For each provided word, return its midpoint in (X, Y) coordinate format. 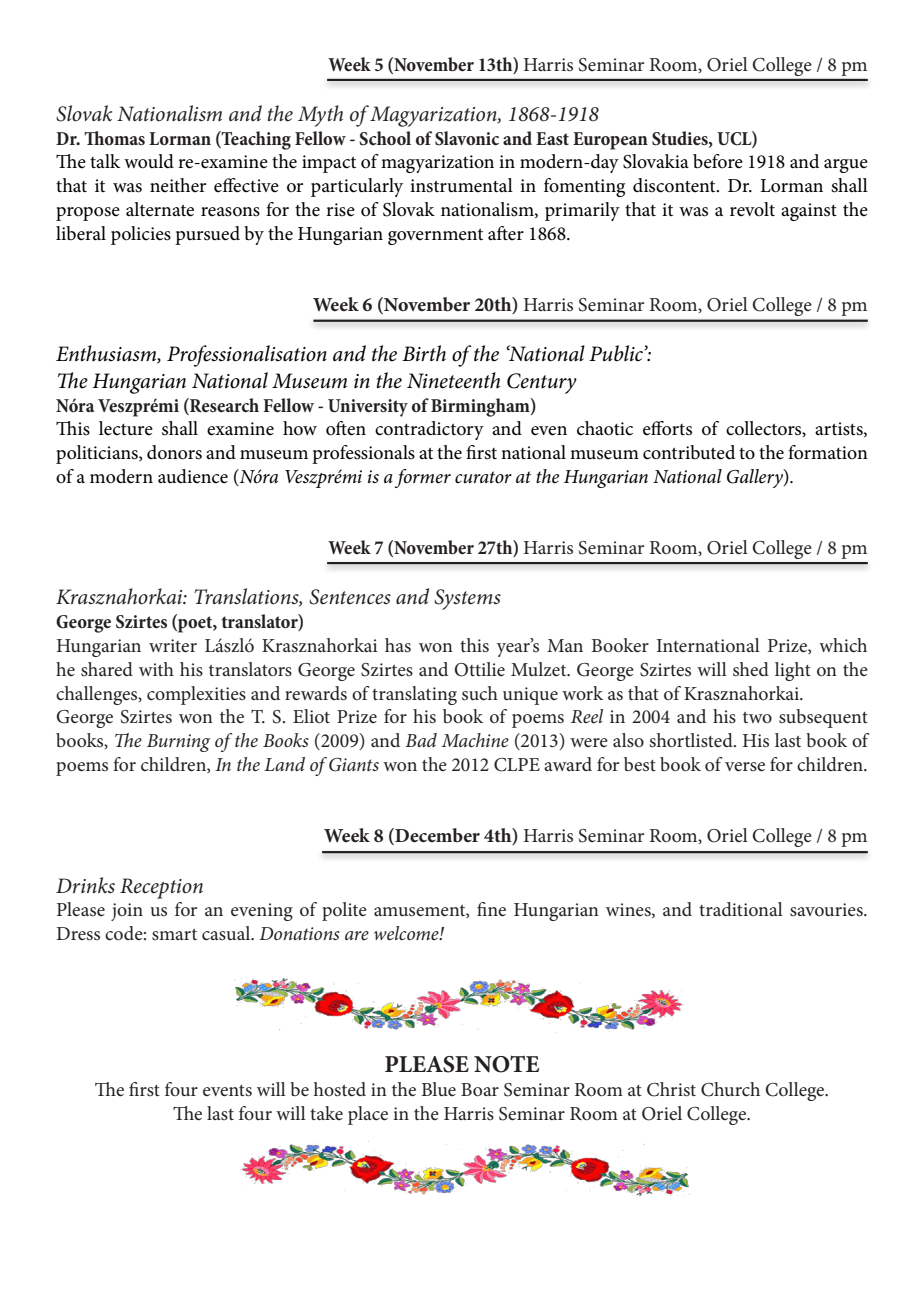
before (718, 161)
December (436, 836)
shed (751, 669)
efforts (667, 428)
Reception (161, 888)
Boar (480, 1090)
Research (223, 405)
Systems (467, 599)
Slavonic (467, 138)
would (149, 161)
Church (730, 1089)
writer (173, 646)
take (326, 1113)
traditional (741, 909)
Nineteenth (453, 380)
